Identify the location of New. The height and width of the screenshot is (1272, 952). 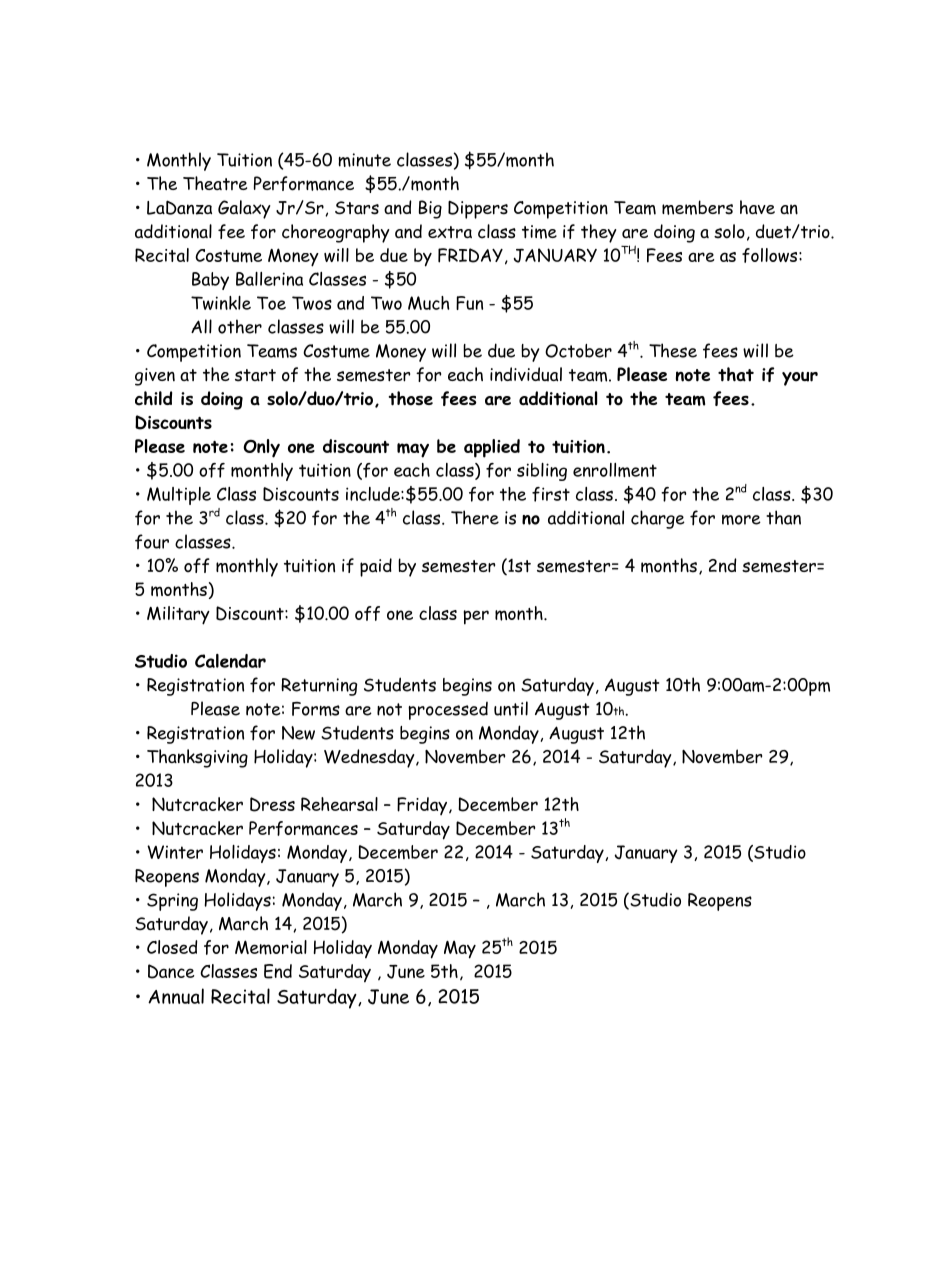
(298, 733).
